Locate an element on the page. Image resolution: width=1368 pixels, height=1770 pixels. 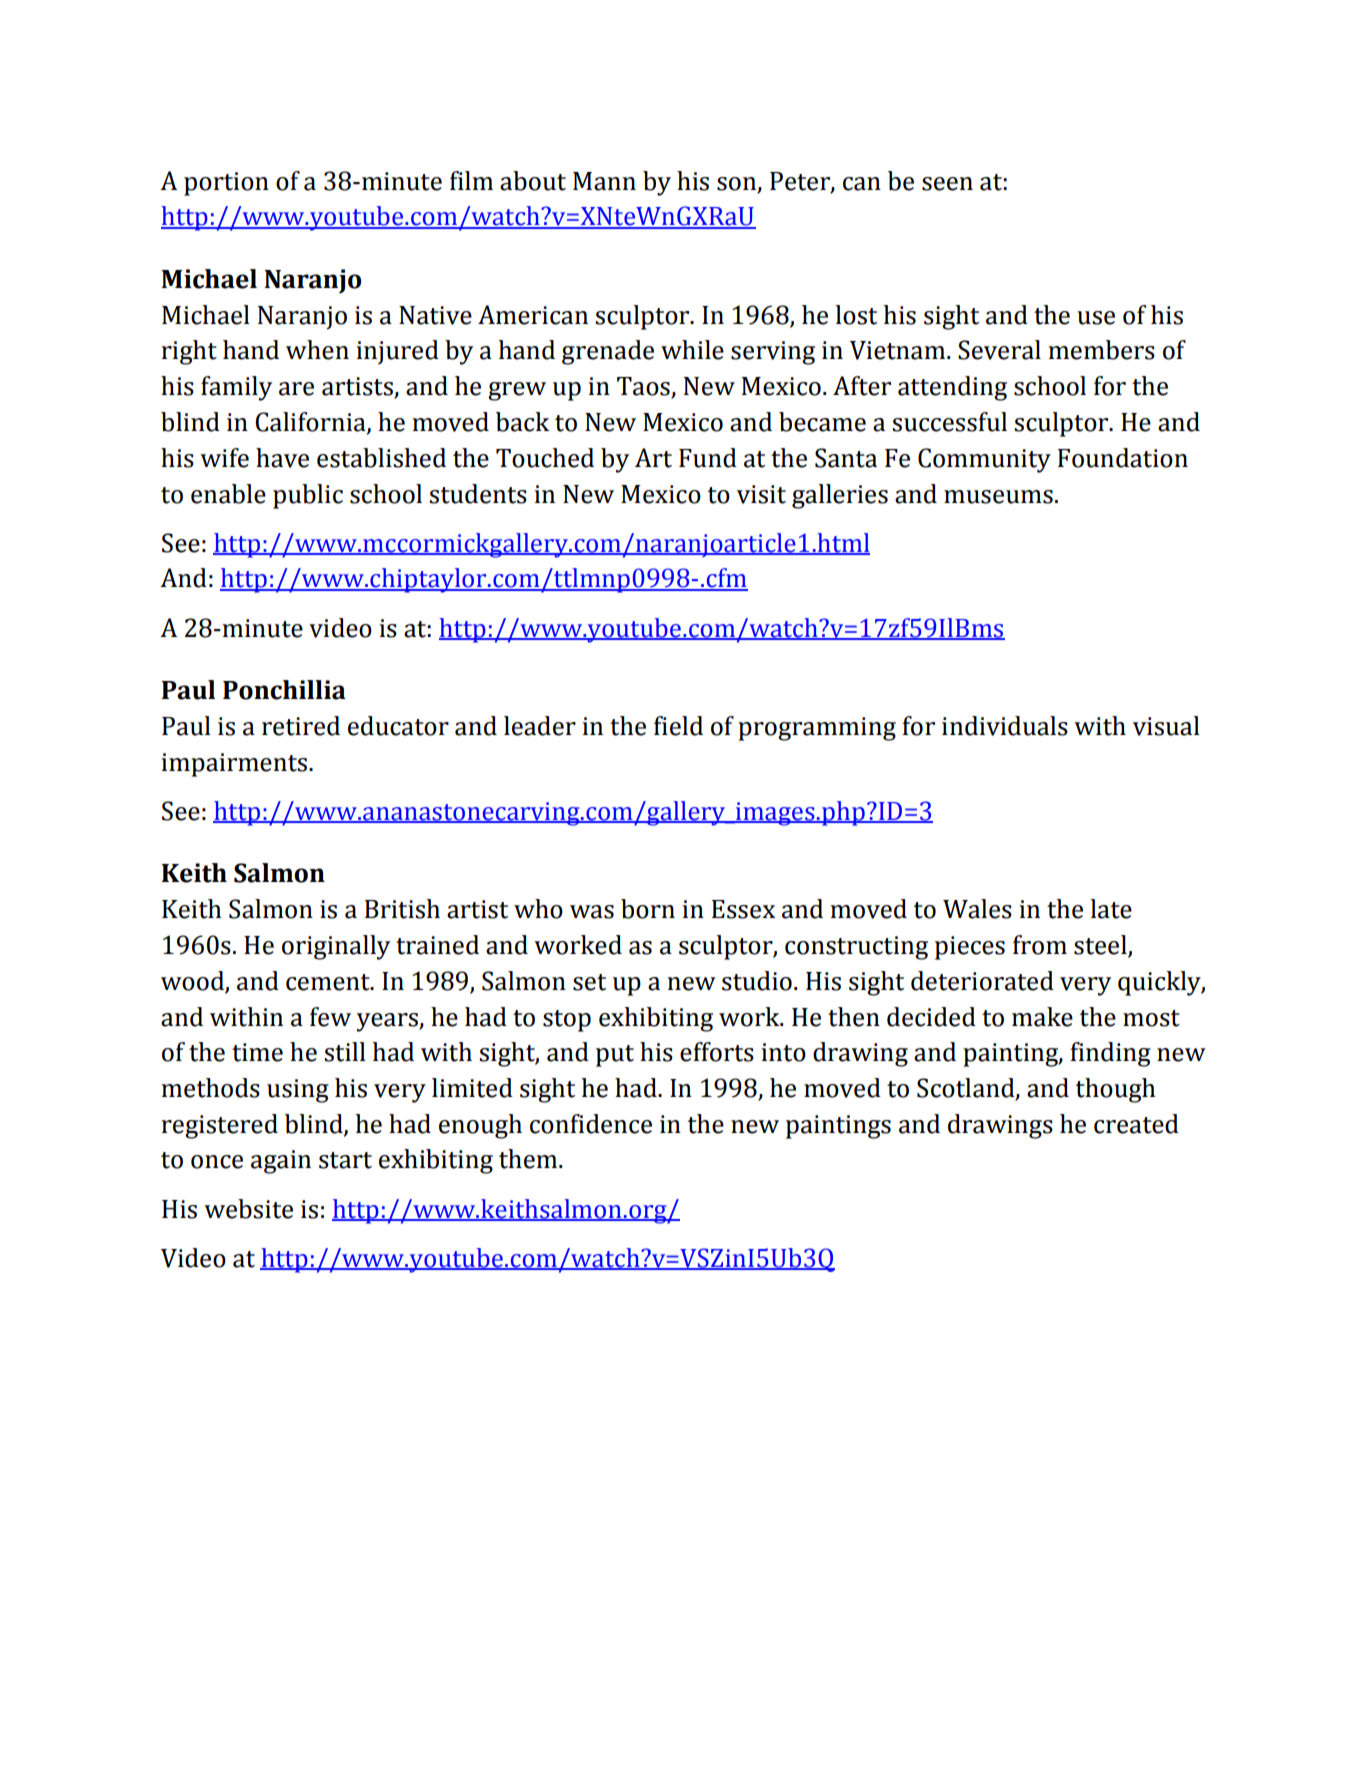
field is located at coordinates (678, 726).
